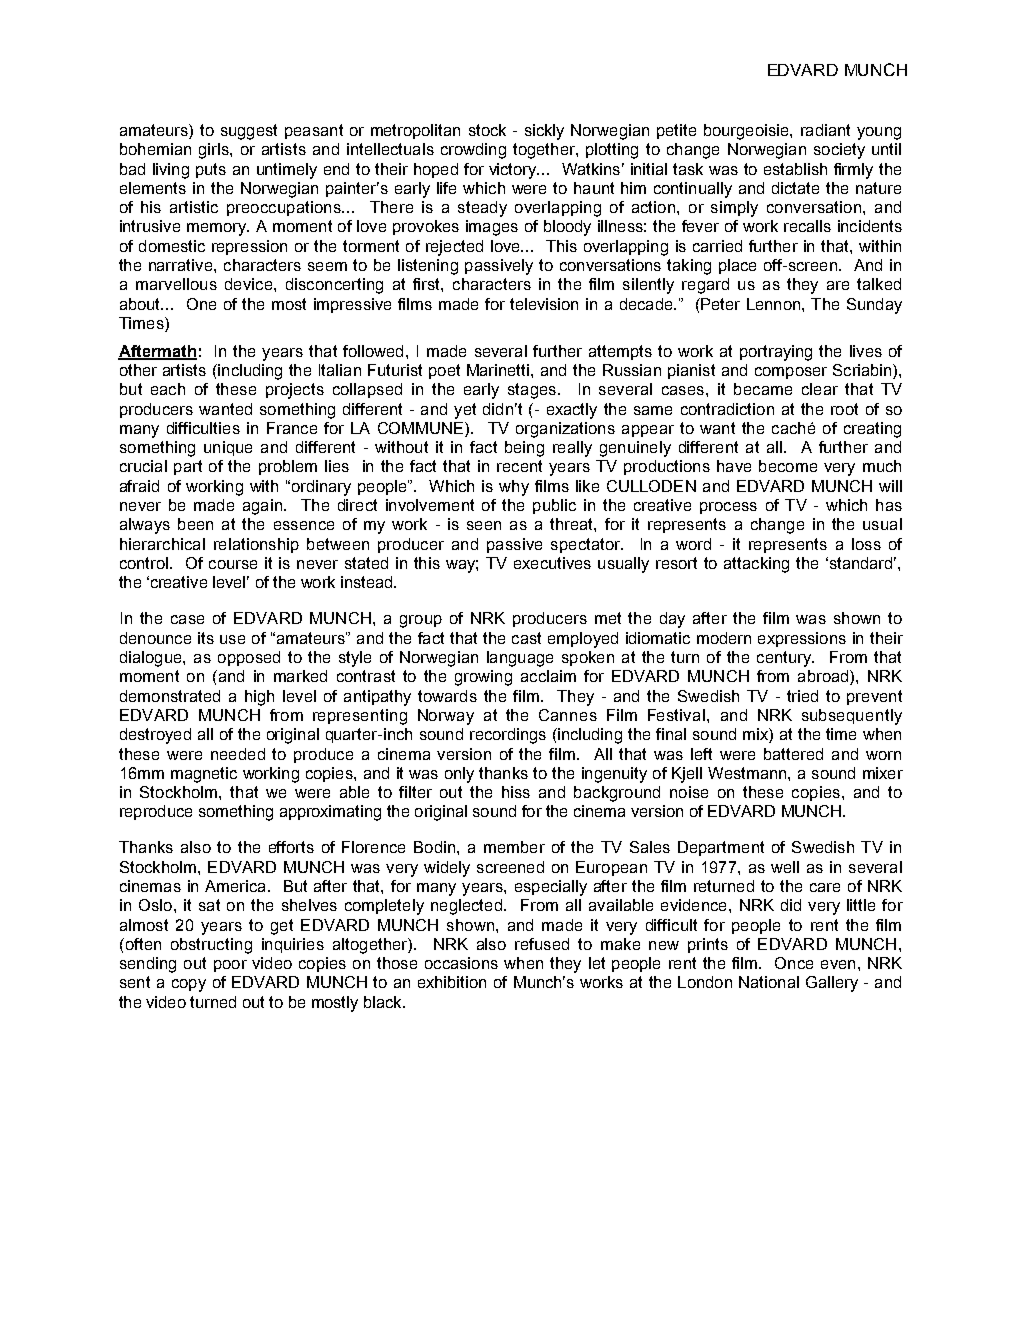 This screenshot has width=1027, height=1329. What do you see at coordinates (795, 169) in the screenshot?
I see `establish` at bounding box center [795, 169].
